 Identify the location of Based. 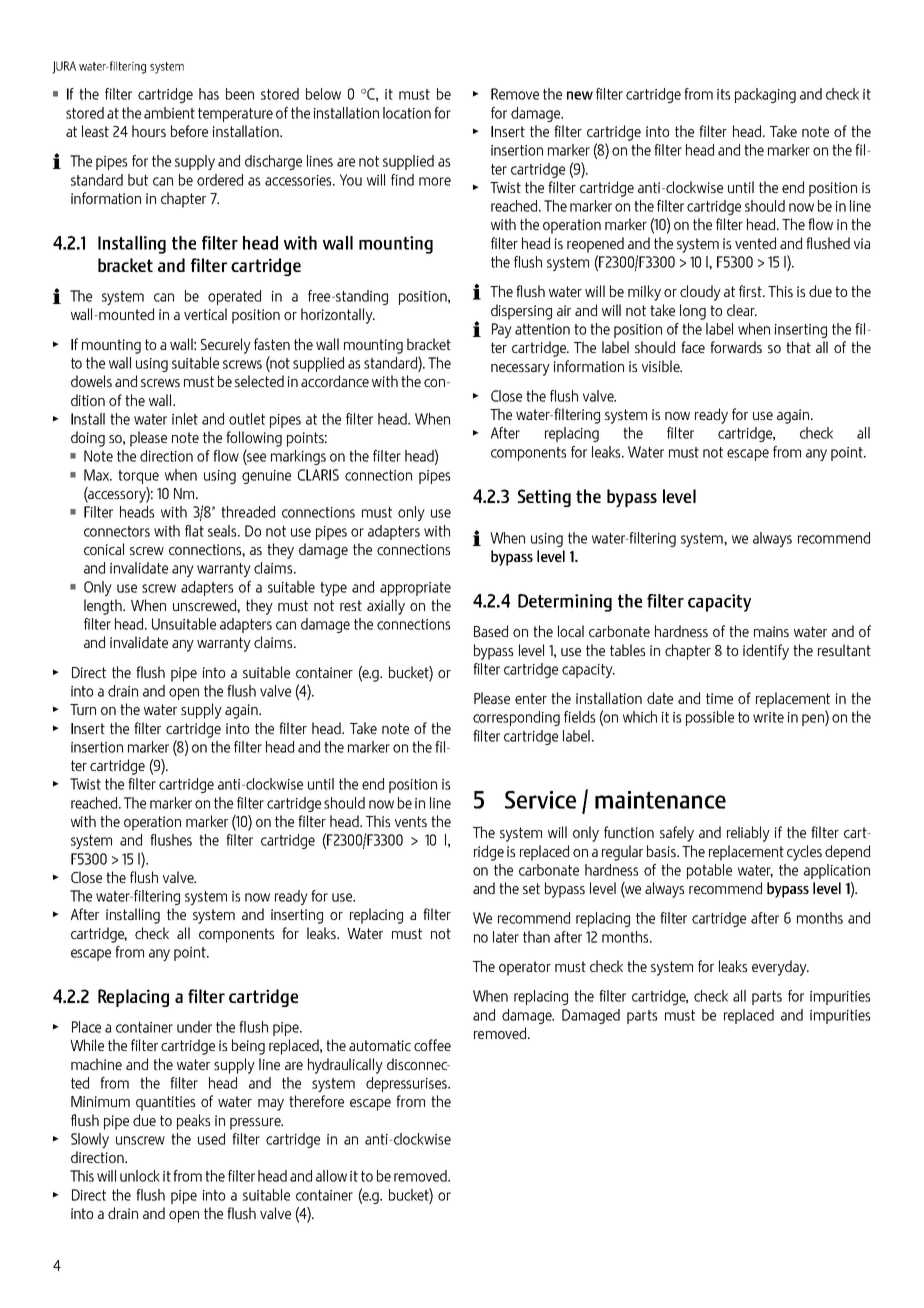
(491, 631).
